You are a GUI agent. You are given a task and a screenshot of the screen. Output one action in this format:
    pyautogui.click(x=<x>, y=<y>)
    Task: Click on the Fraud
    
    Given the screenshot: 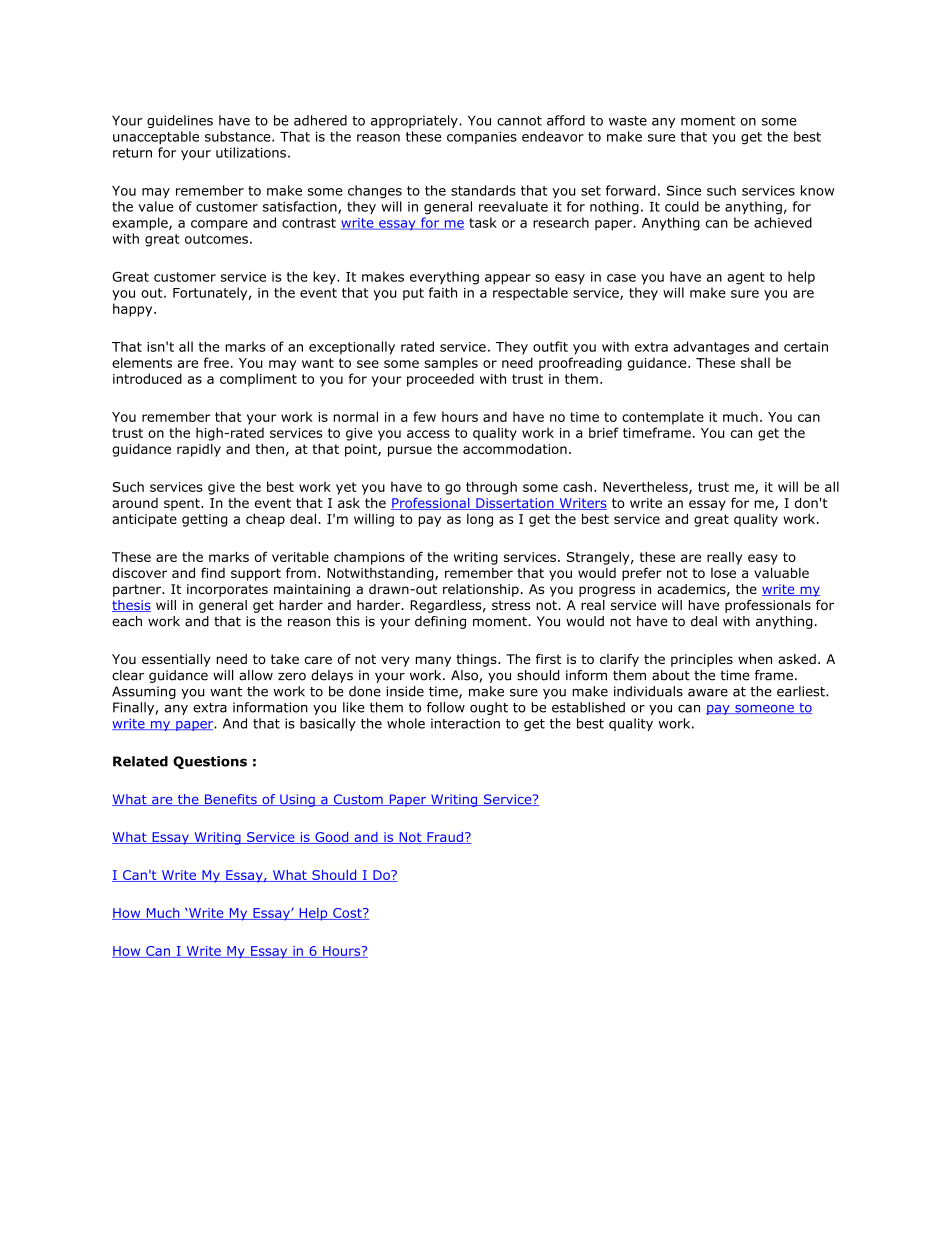 What is the action you would take?
    pyautogui.click(x=445, y=838)
